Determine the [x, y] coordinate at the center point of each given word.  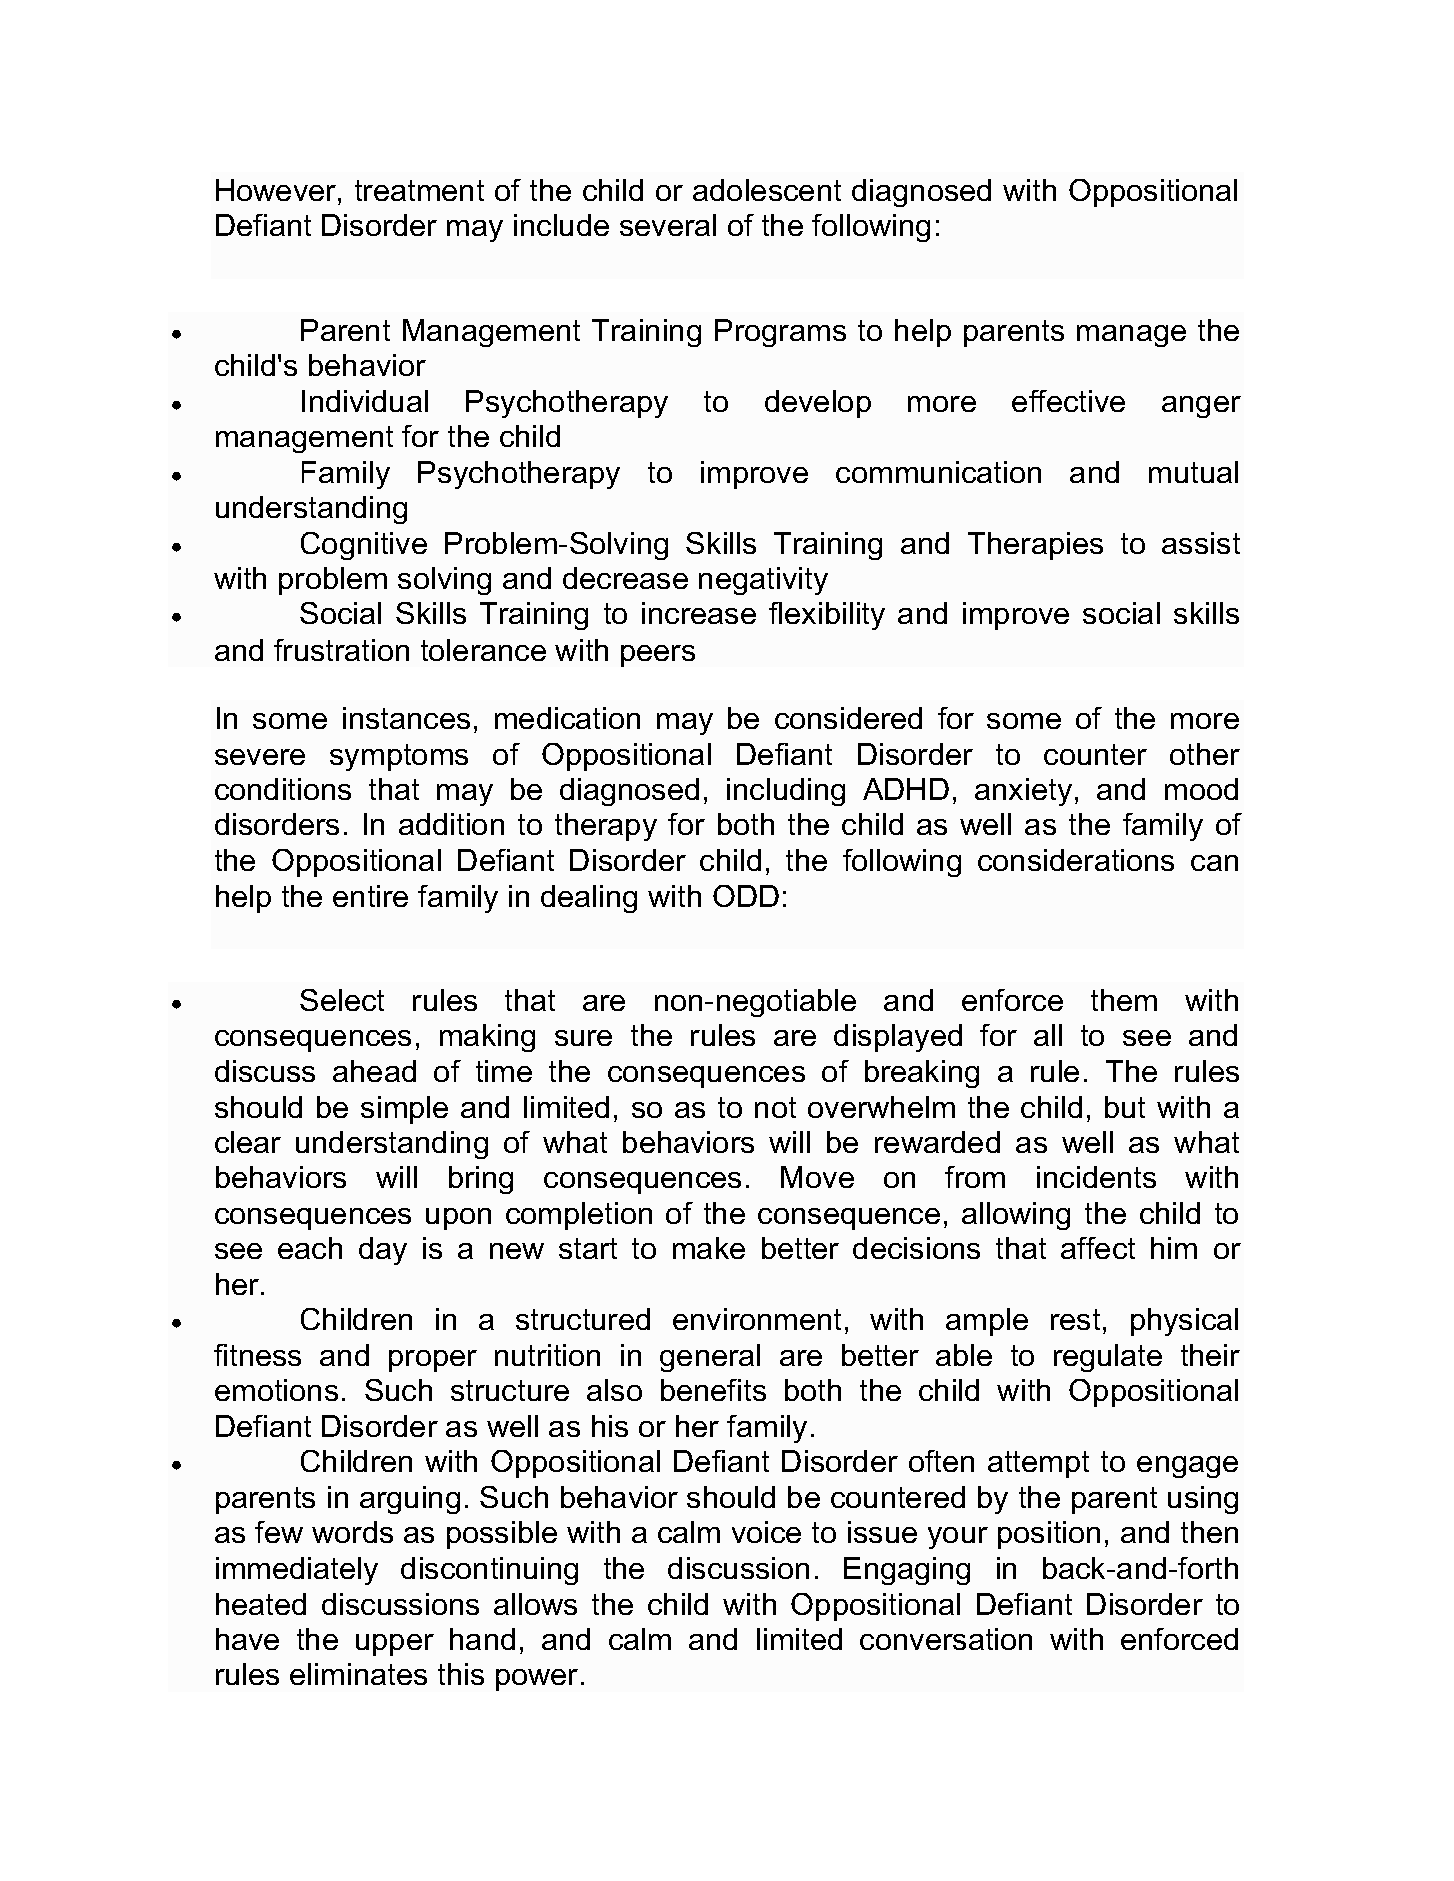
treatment [419, 190]
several [668, 225]
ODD [746, 896]
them [1124, 1000]
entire [370, 896]
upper [395, 1645]
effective [1068, 401]
